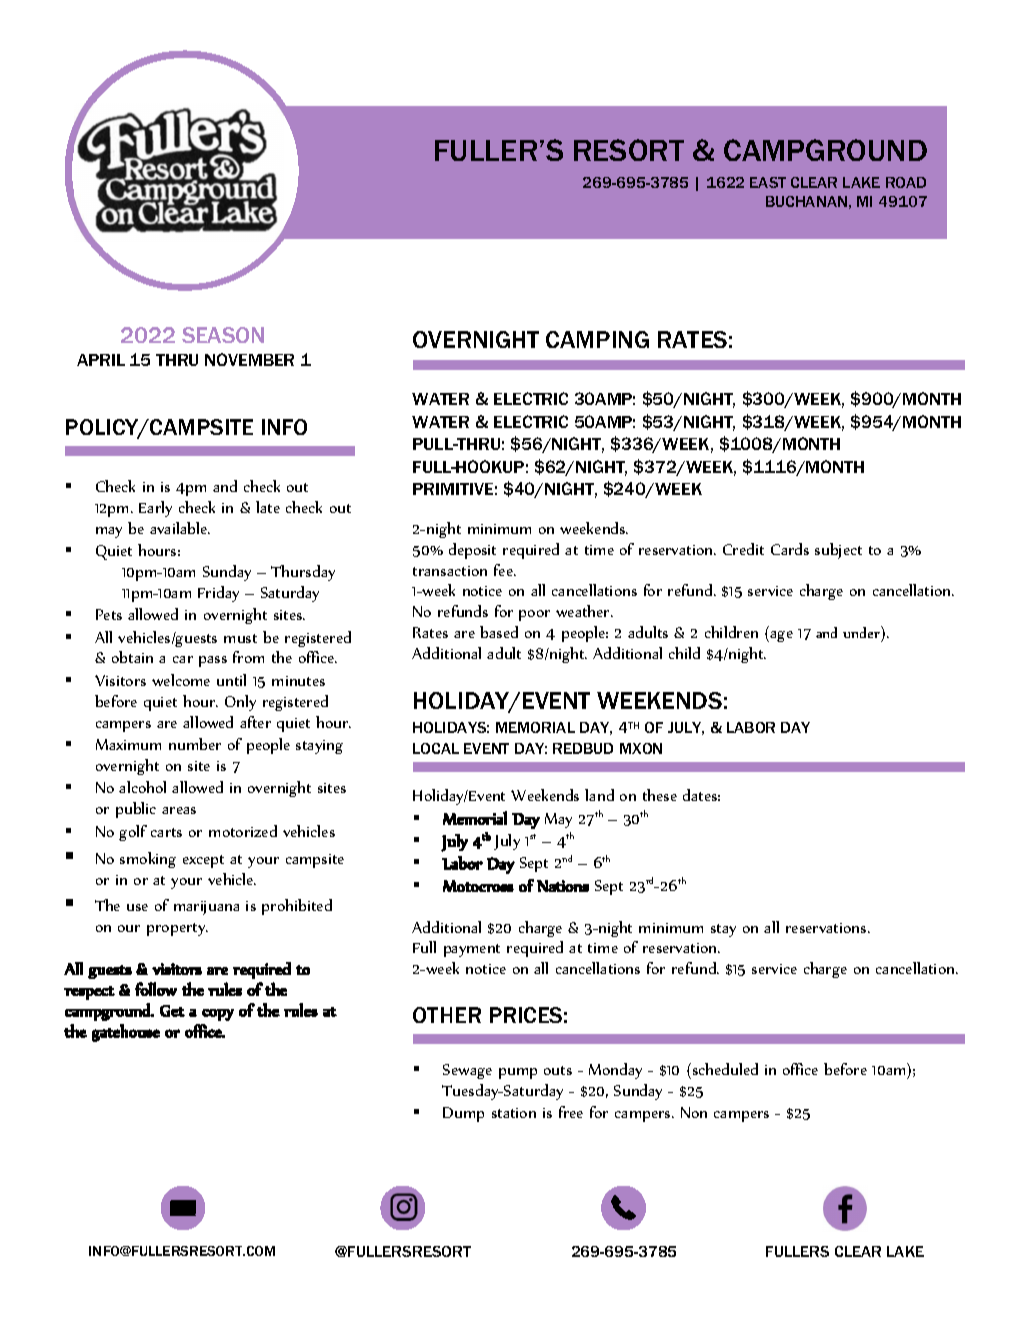  Describe the element at coordinates (223, 335) in the image. I see `SEASON` at that location.
